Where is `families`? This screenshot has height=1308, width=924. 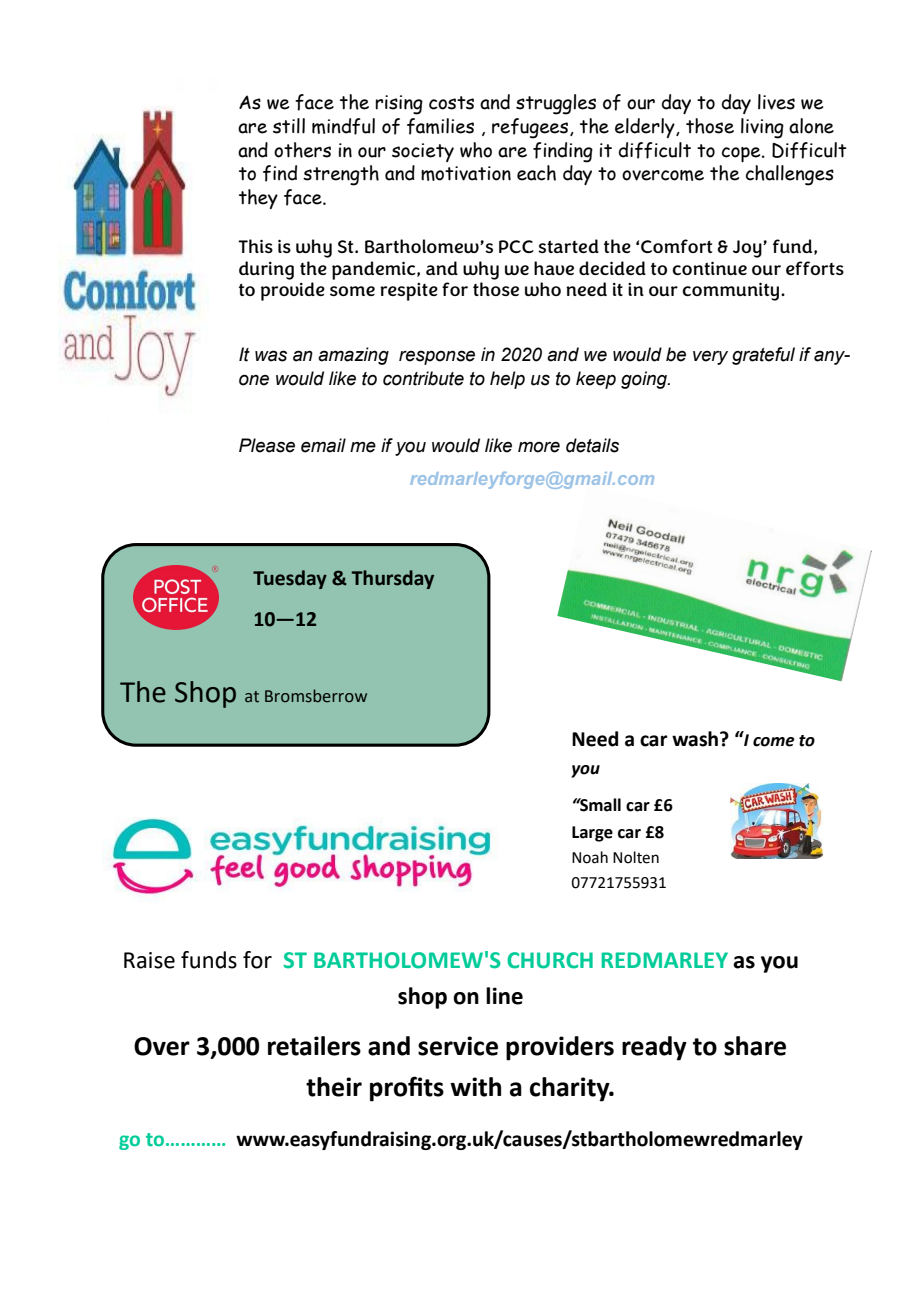
families is located at coordinates (440, 126).
